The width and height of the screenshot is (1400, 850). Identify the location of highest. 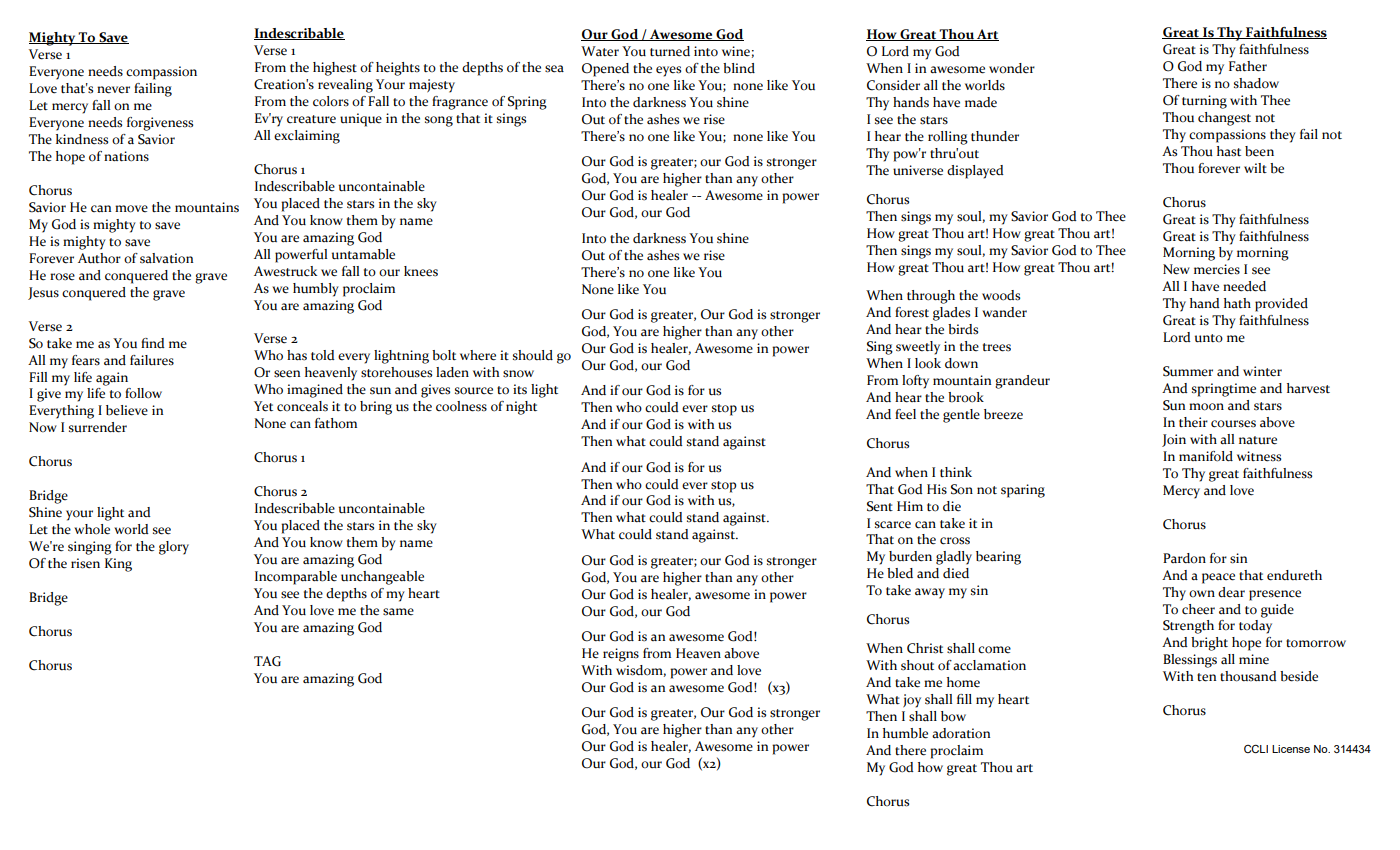
(335, 69).
